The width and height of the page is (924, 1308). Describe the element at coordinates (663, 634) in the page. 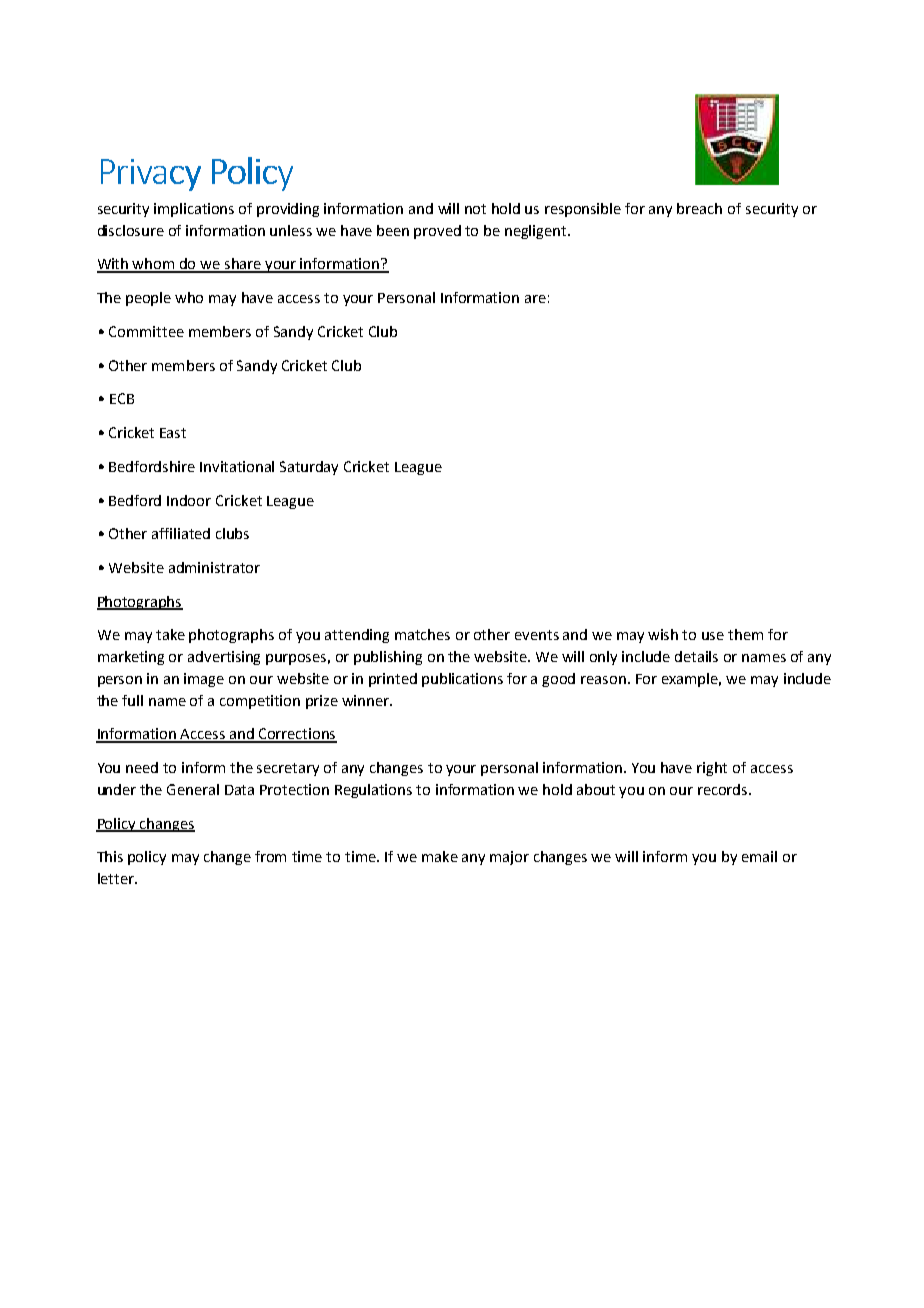

I see `wish` at that location.
